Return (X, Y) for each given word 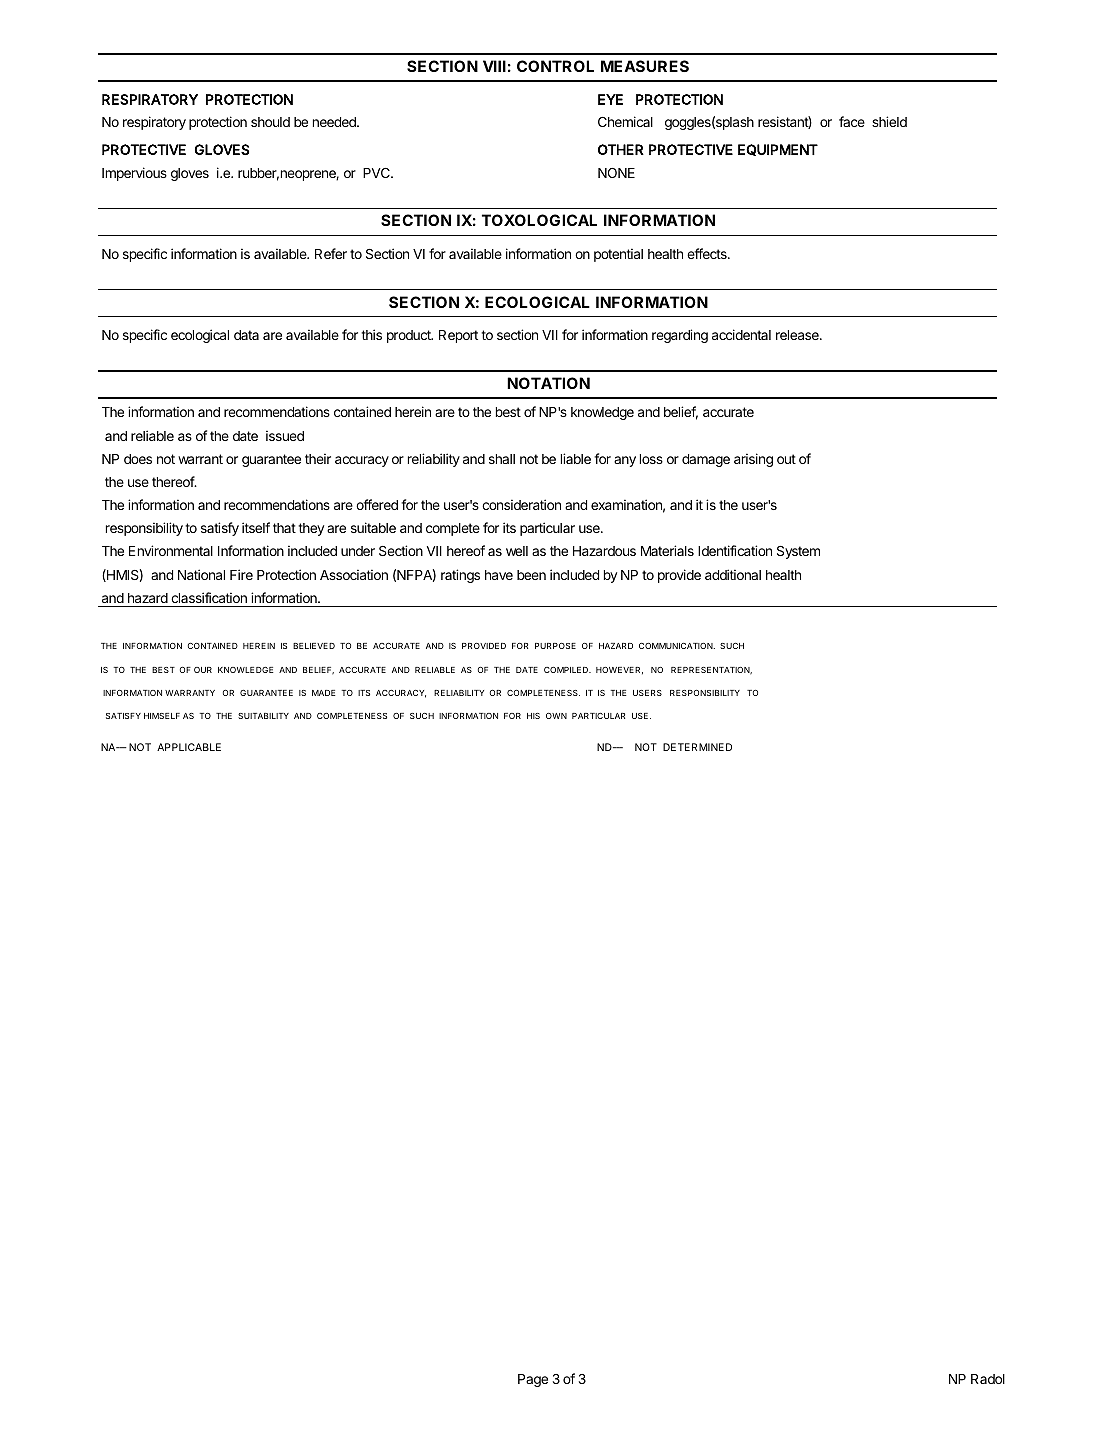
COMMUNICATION (677, 646)
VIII (494, 66)
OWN (556, 716)
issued (285, 435)
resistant (785, 122)
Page (533, 1380)
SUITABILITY (263, 716)
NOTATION (548, 383)
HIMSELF (162, 716)
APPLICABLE (189, 747)
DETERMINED (697, 747)
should (270, 122)
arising (753, 460)
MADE (323, 693)
